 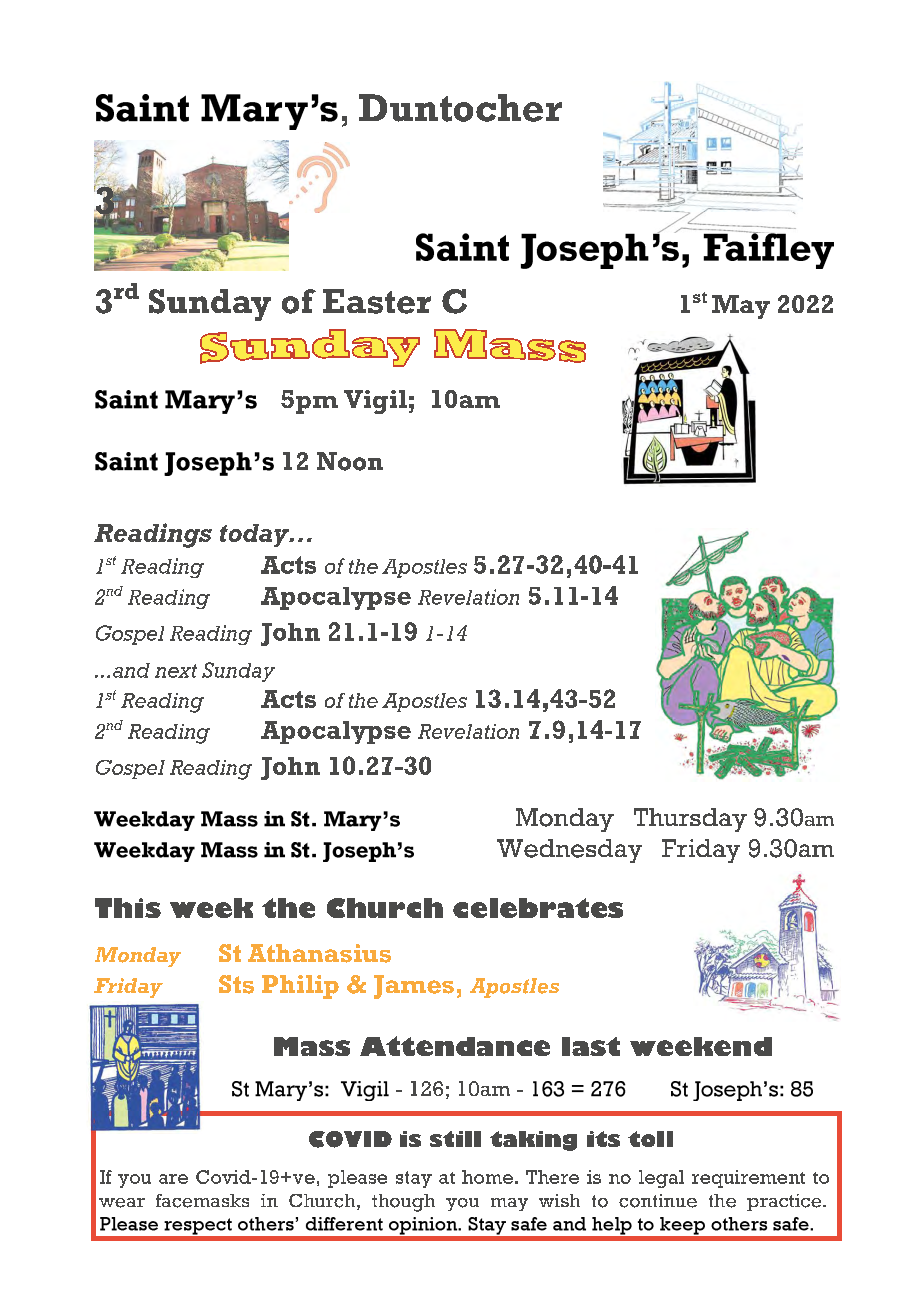 What do you see at coordinates (591, 1046) in the screenshot?
I see `last` at bounding box center [591, 1046].
